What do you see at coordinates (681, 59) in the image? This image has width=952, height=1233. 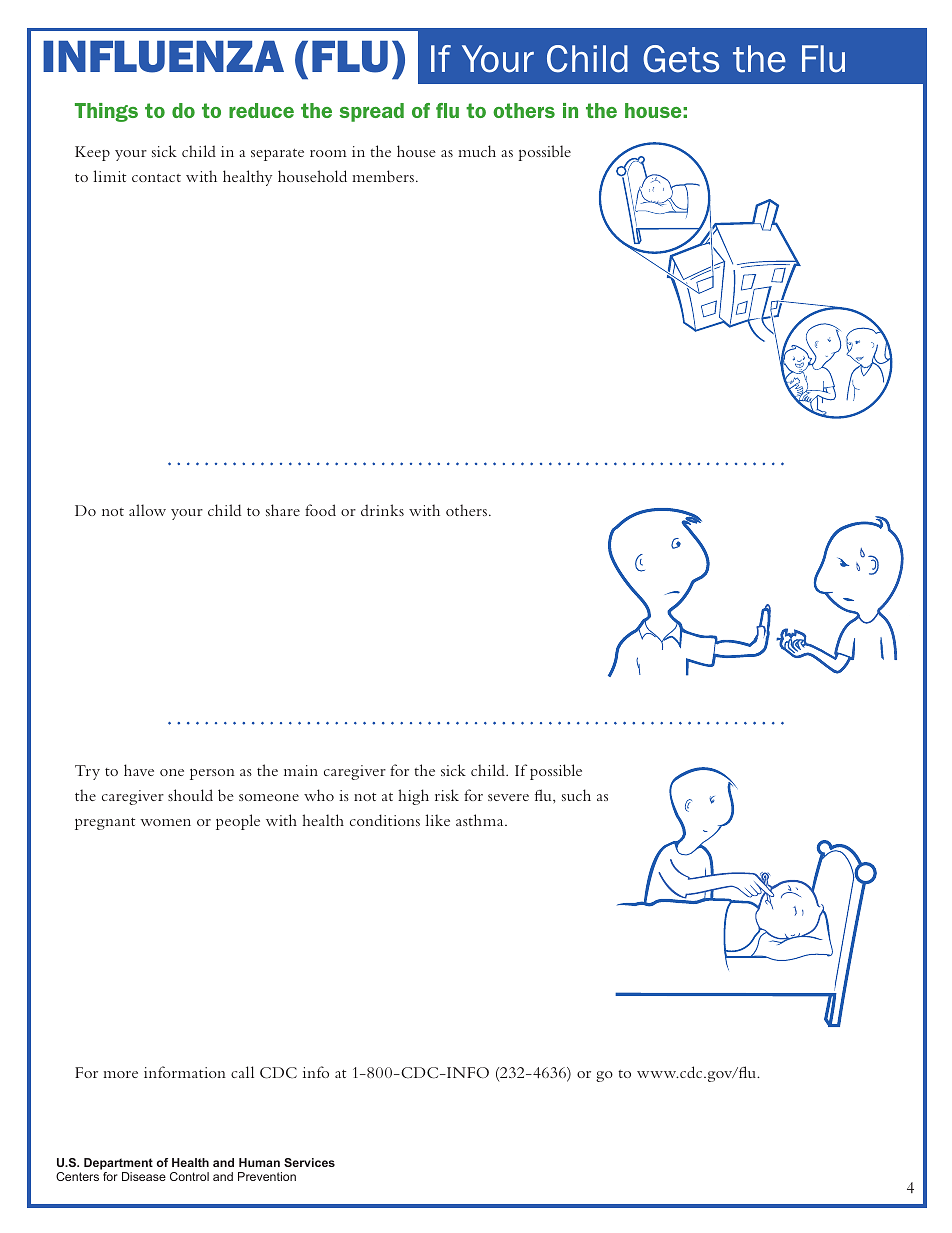 I see `Gets` at bounding box center [681, 59].
